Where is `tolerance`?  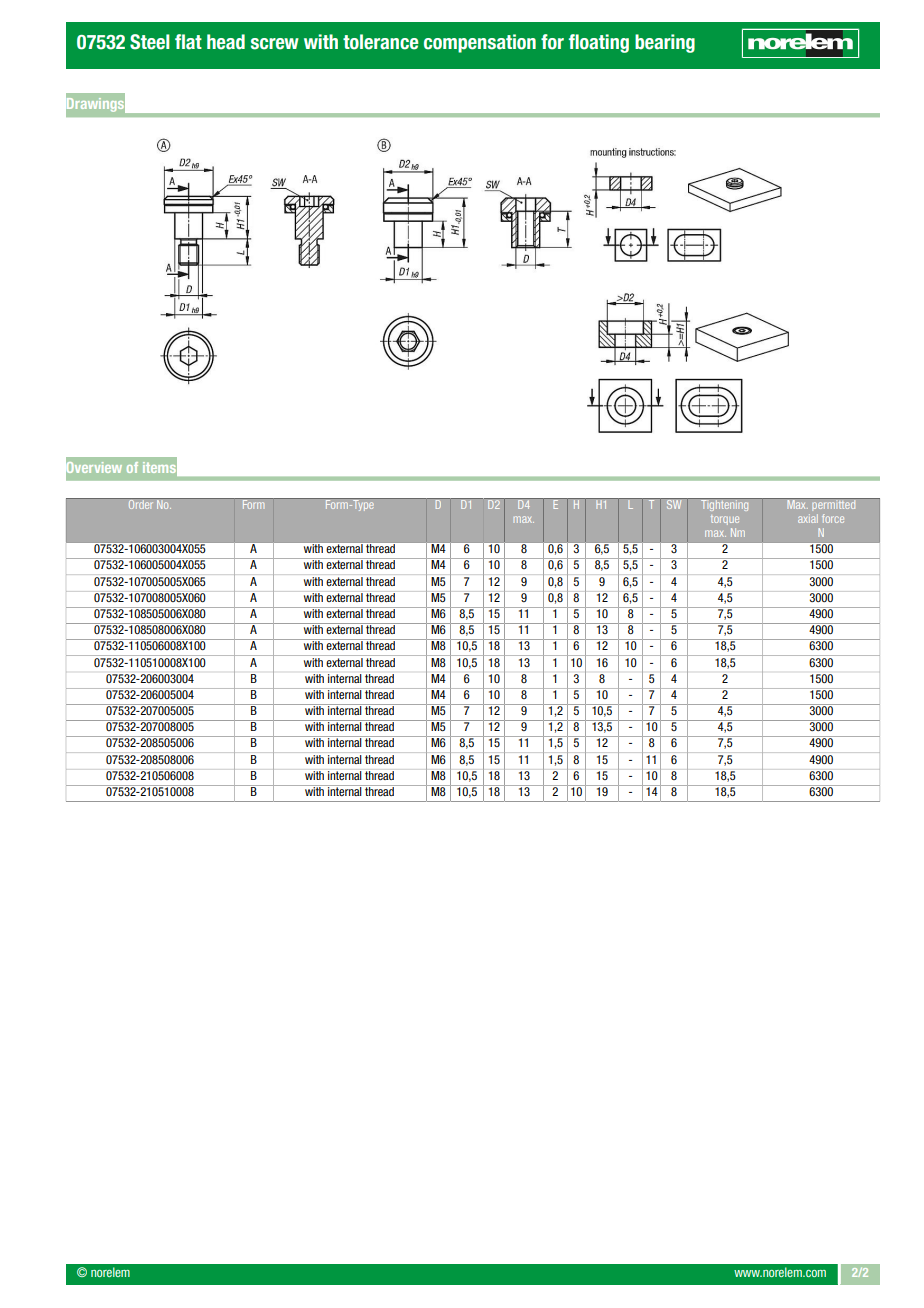 tolerance is located at coordinates (380, 42).
